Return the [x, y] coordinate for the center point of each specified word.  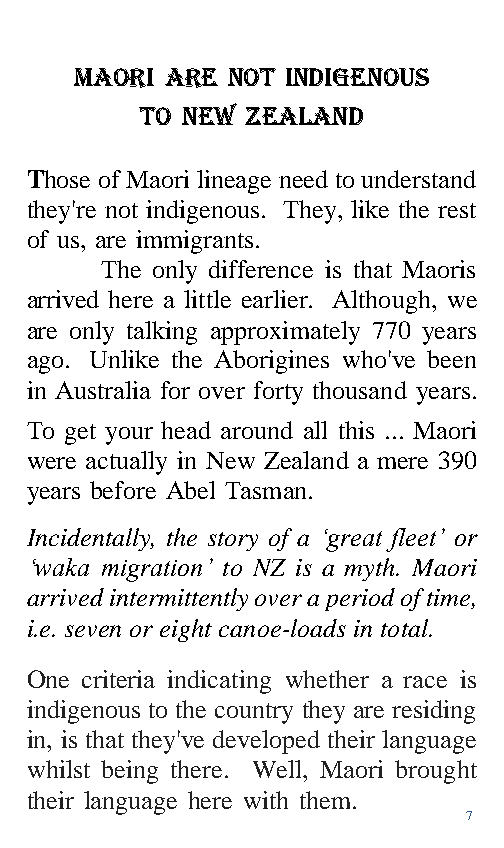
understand [418, 179]
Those [59, 179]
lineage [234, 182]
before [123, 490]
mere [402, 463]
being [129, 772]
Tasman [267, 490]
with [266, 800]
